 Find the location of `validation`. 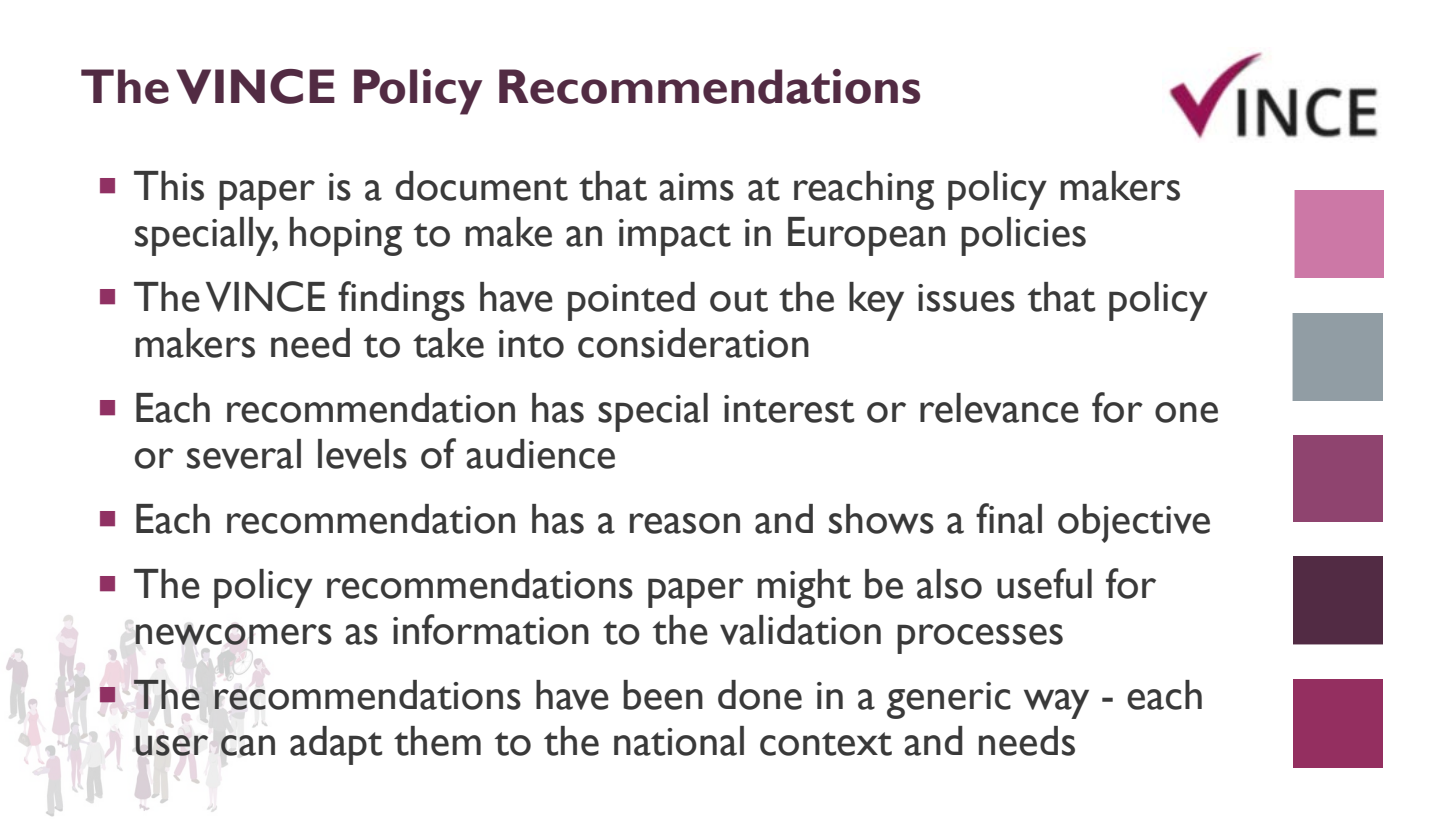

validation is located at coordinates (800, 630).
